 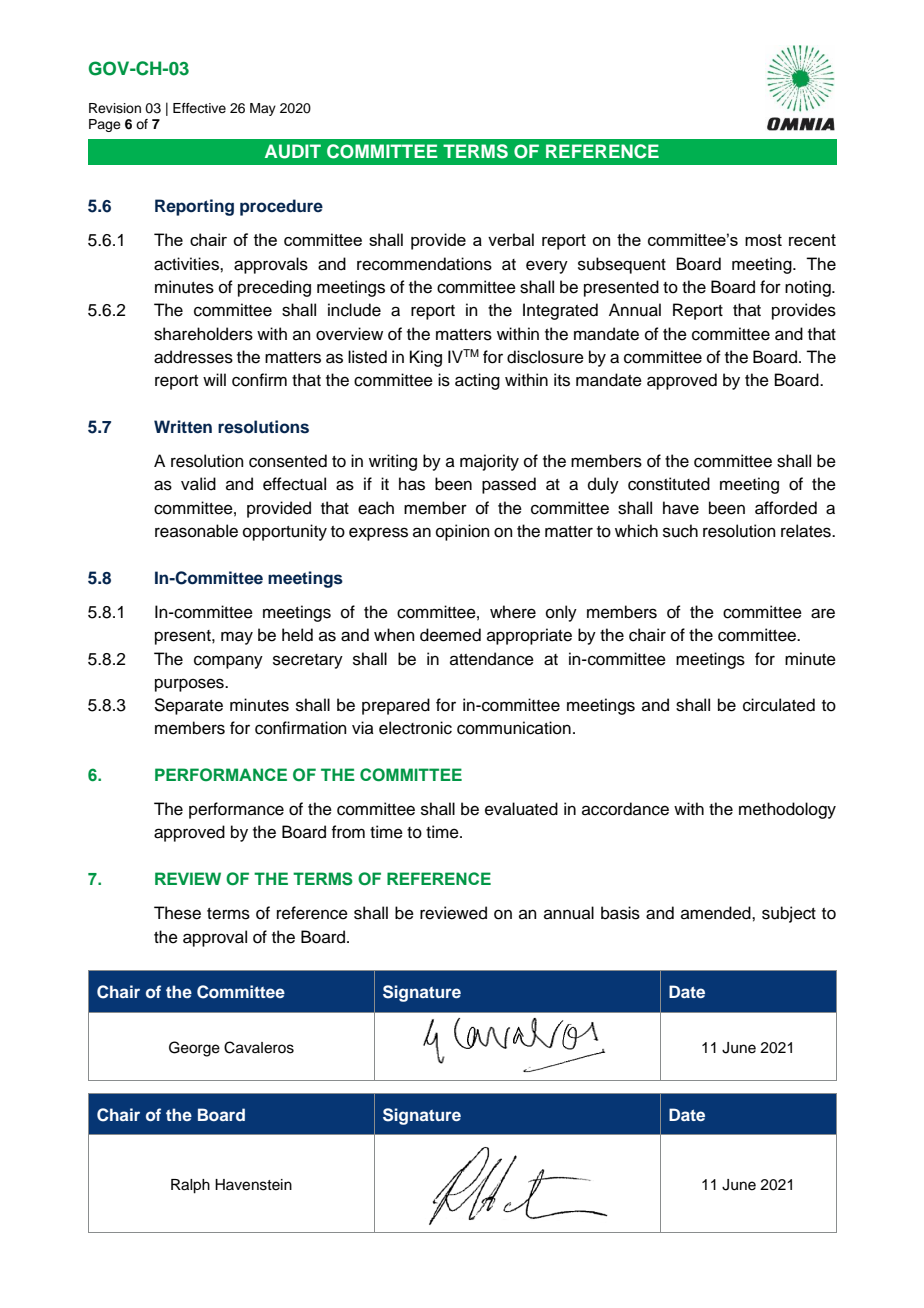 I want to click on most, so click(x=763, y=240).
